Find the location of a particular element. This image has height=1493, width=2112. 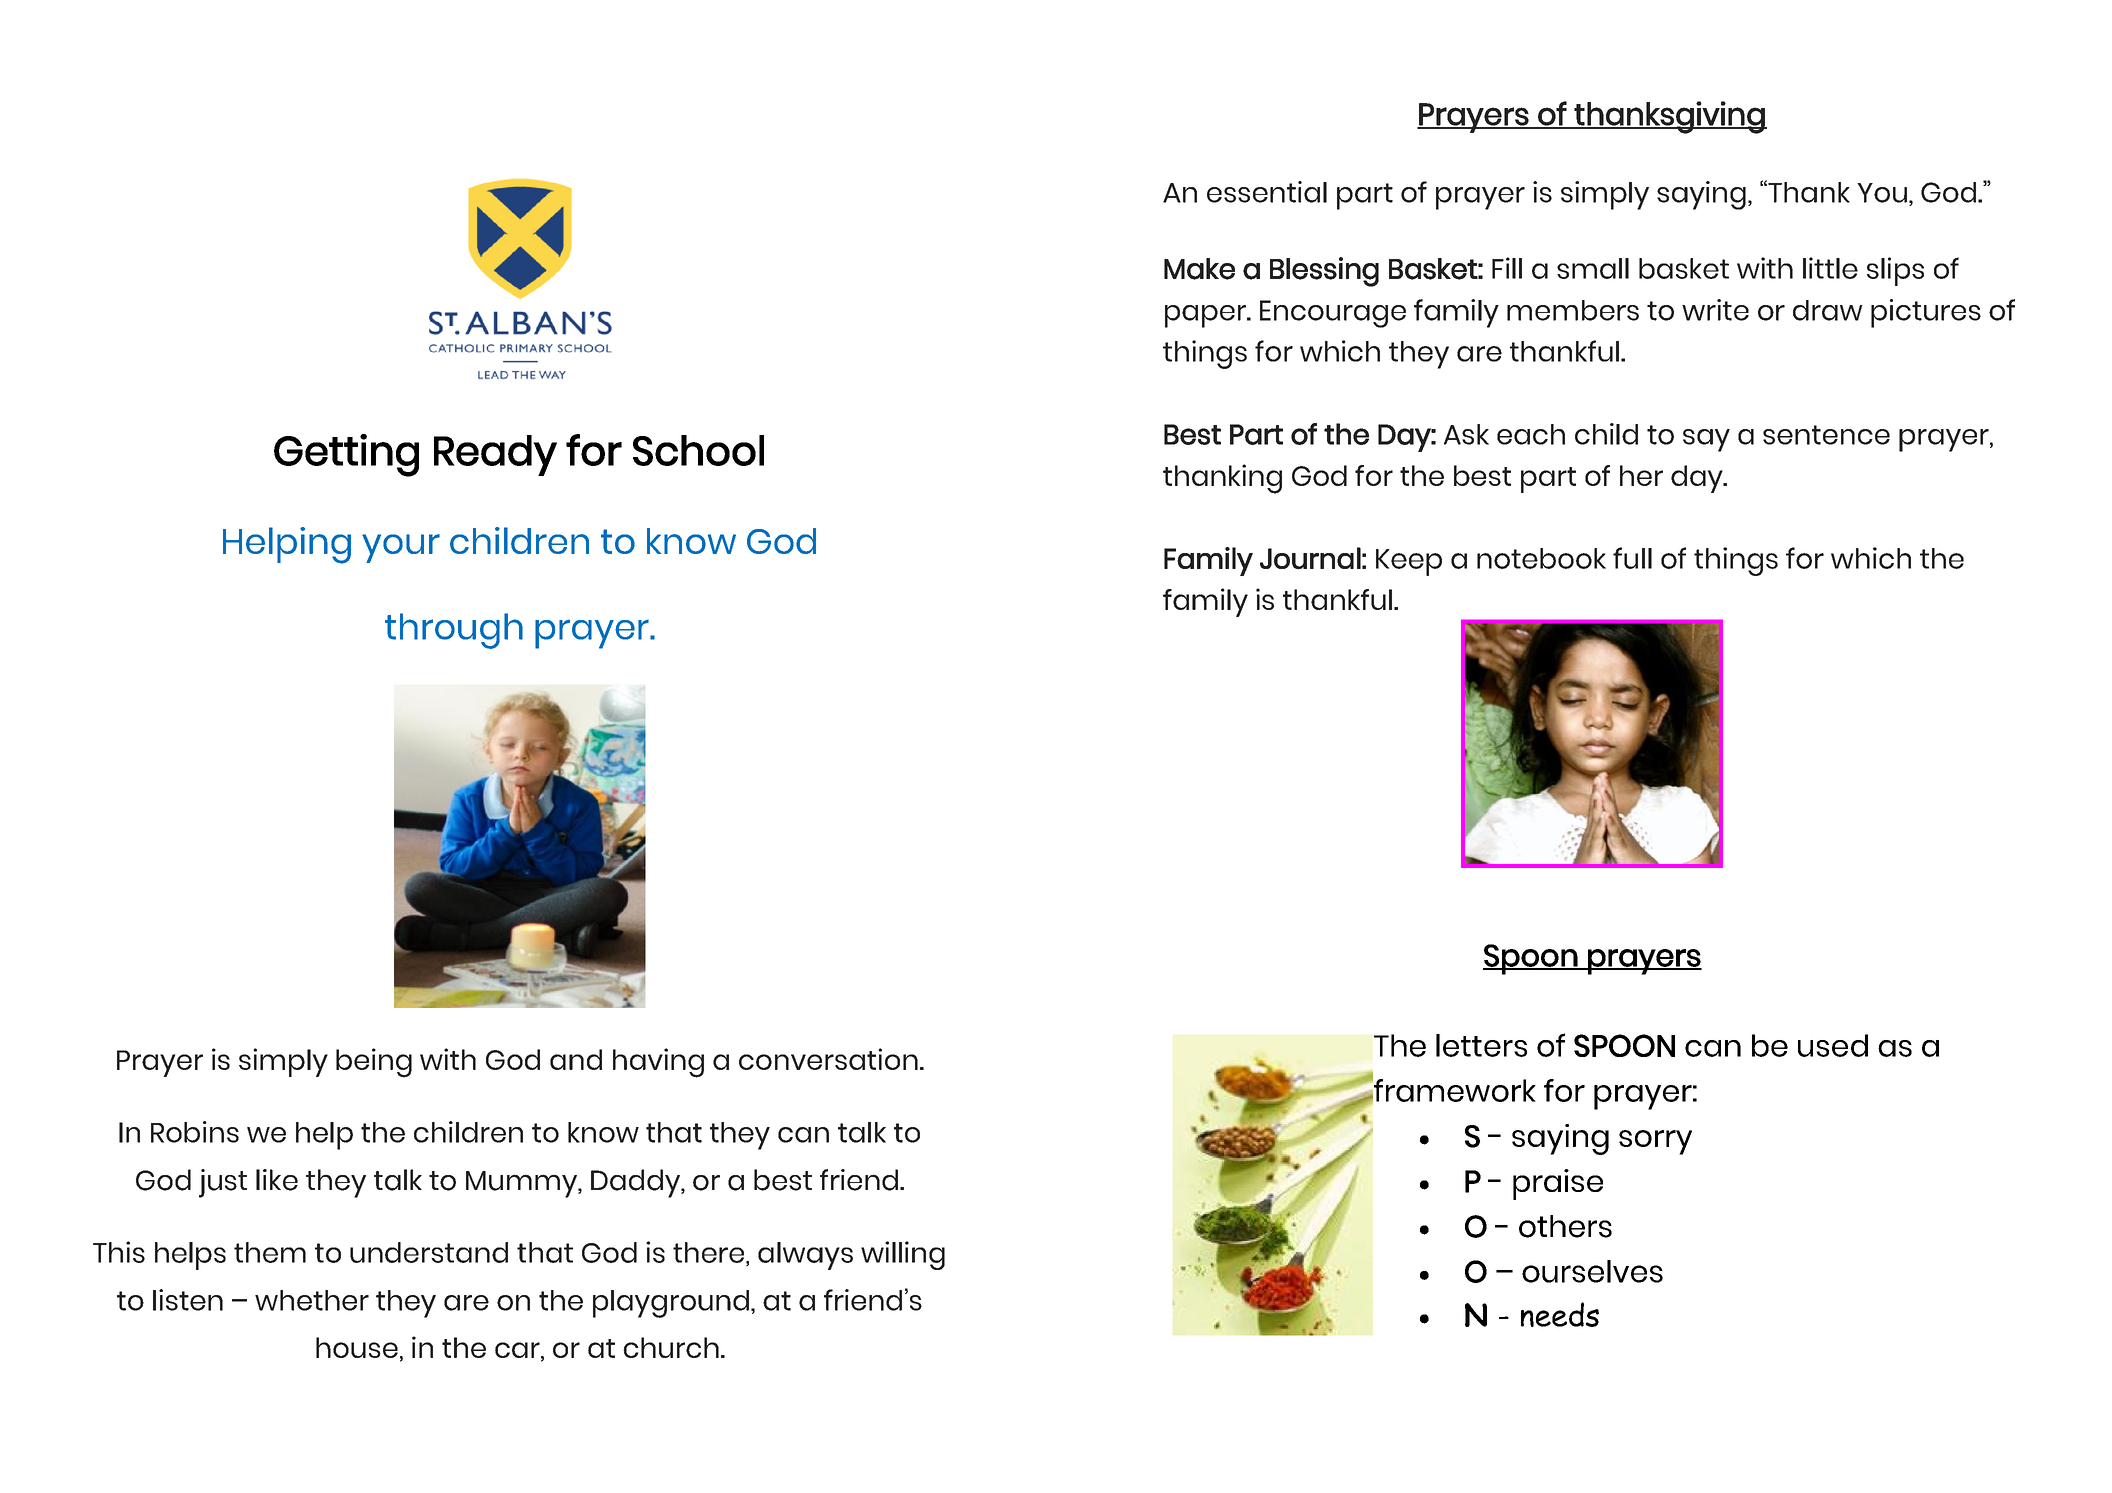

small is located at coordinates (1593, 268).
